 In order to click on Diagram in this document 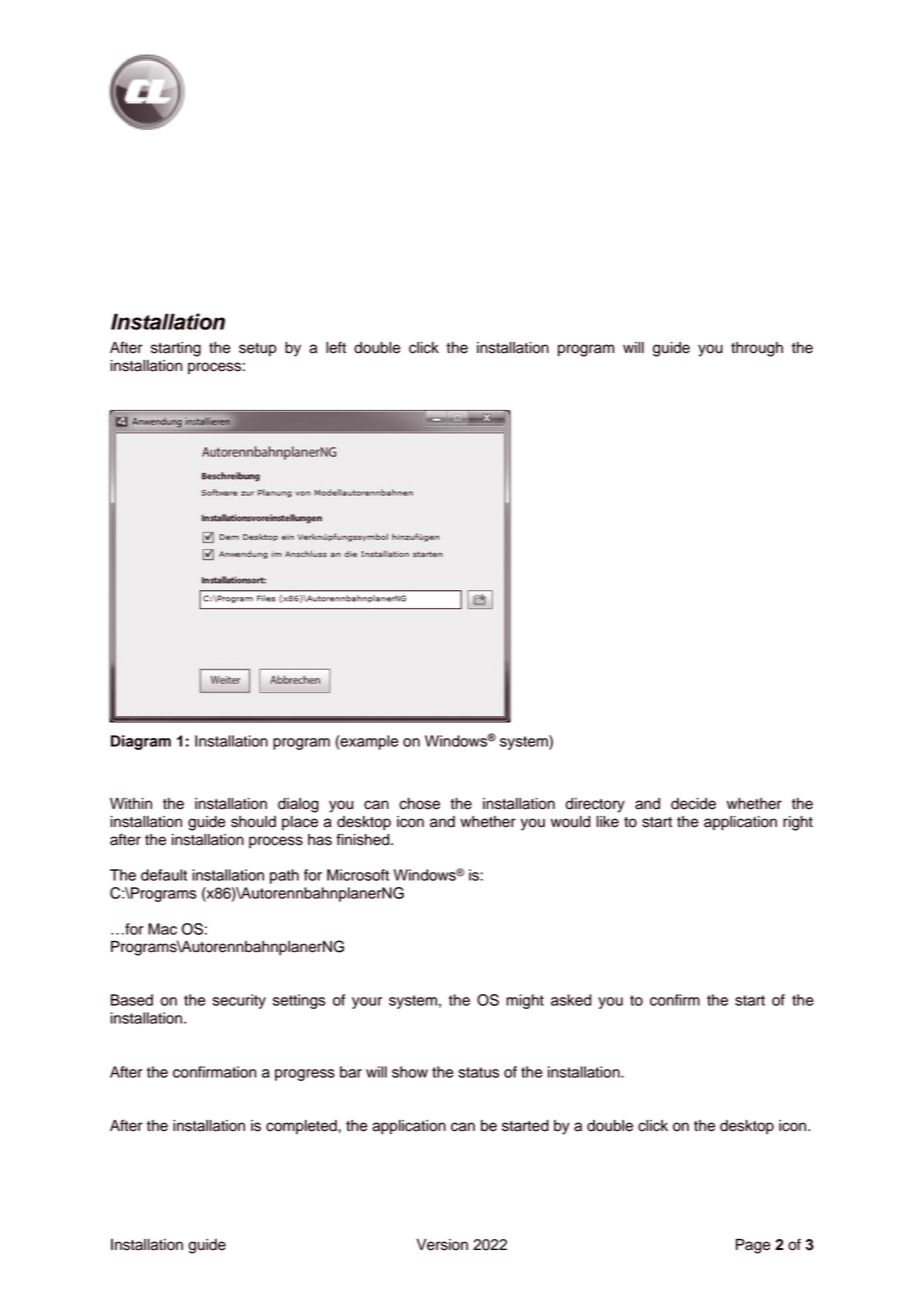, I will do `click(141, 742)`.
